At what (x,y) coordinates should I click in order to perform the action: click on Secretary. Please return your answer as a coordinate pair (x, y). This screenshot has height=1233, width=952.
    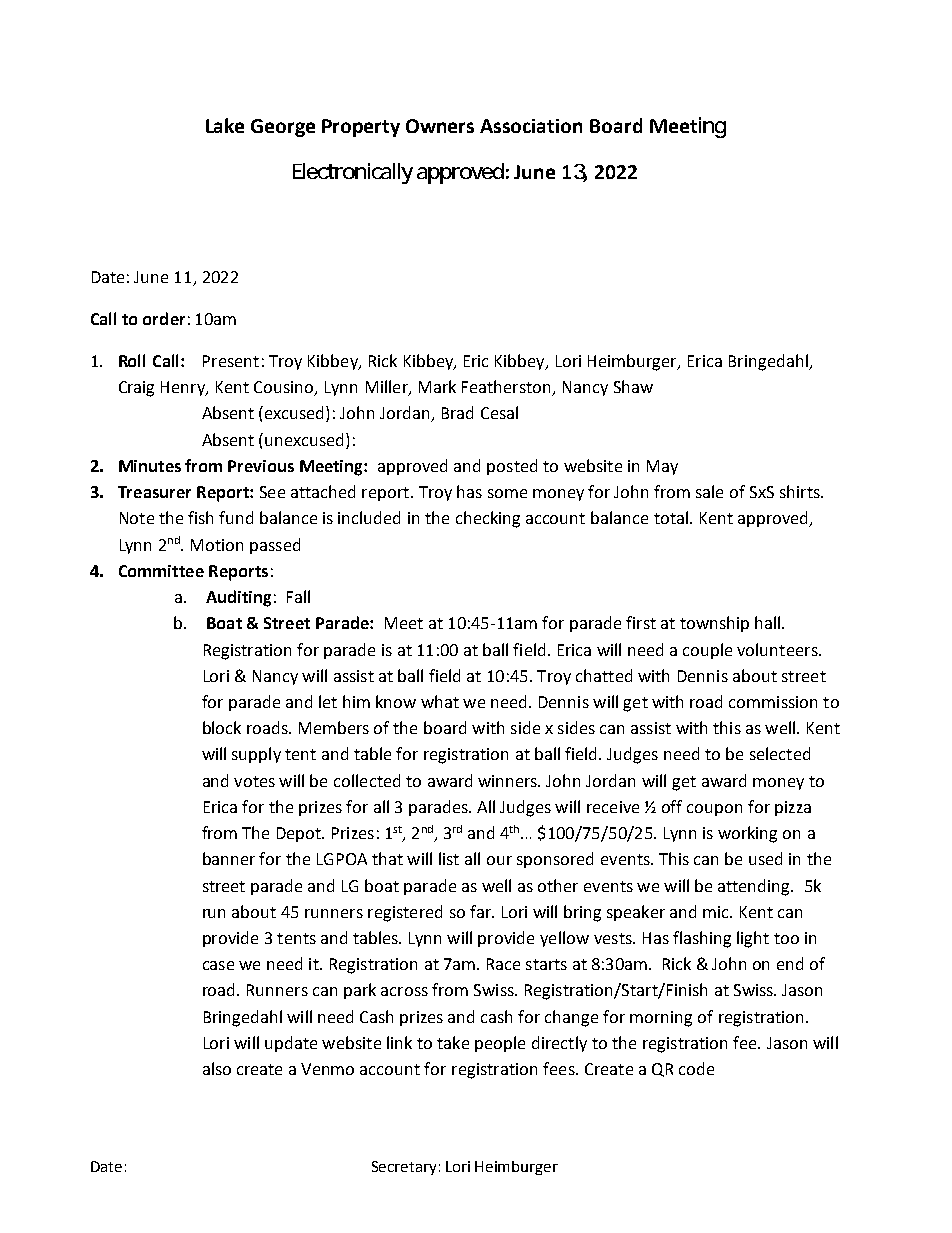
    Looking at the image, I should click on (404, 1168).
